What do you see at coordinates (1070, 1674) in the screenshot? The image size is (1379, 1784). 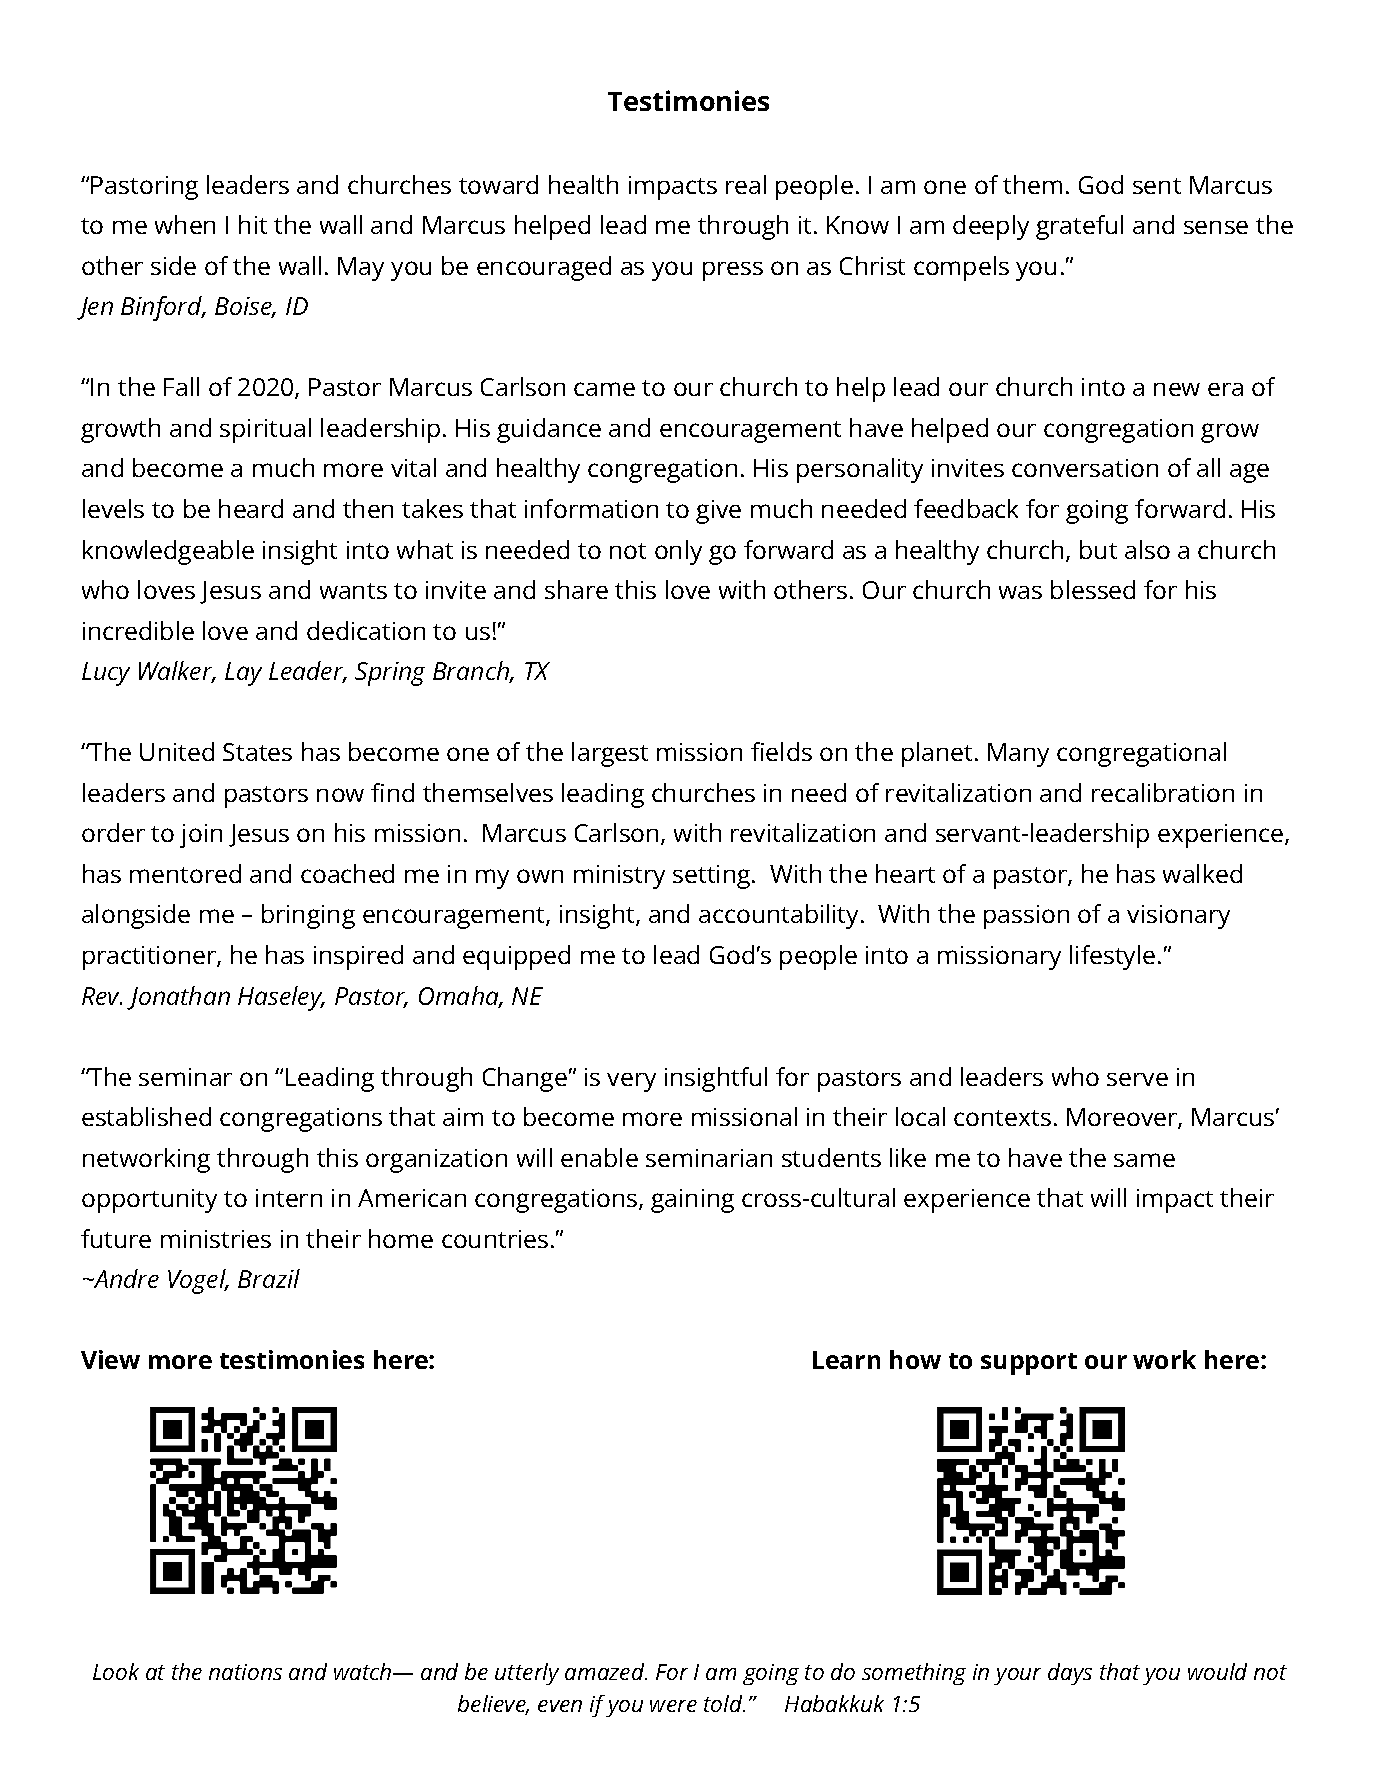 I see `days` at bounding box center [1070, 1674].
